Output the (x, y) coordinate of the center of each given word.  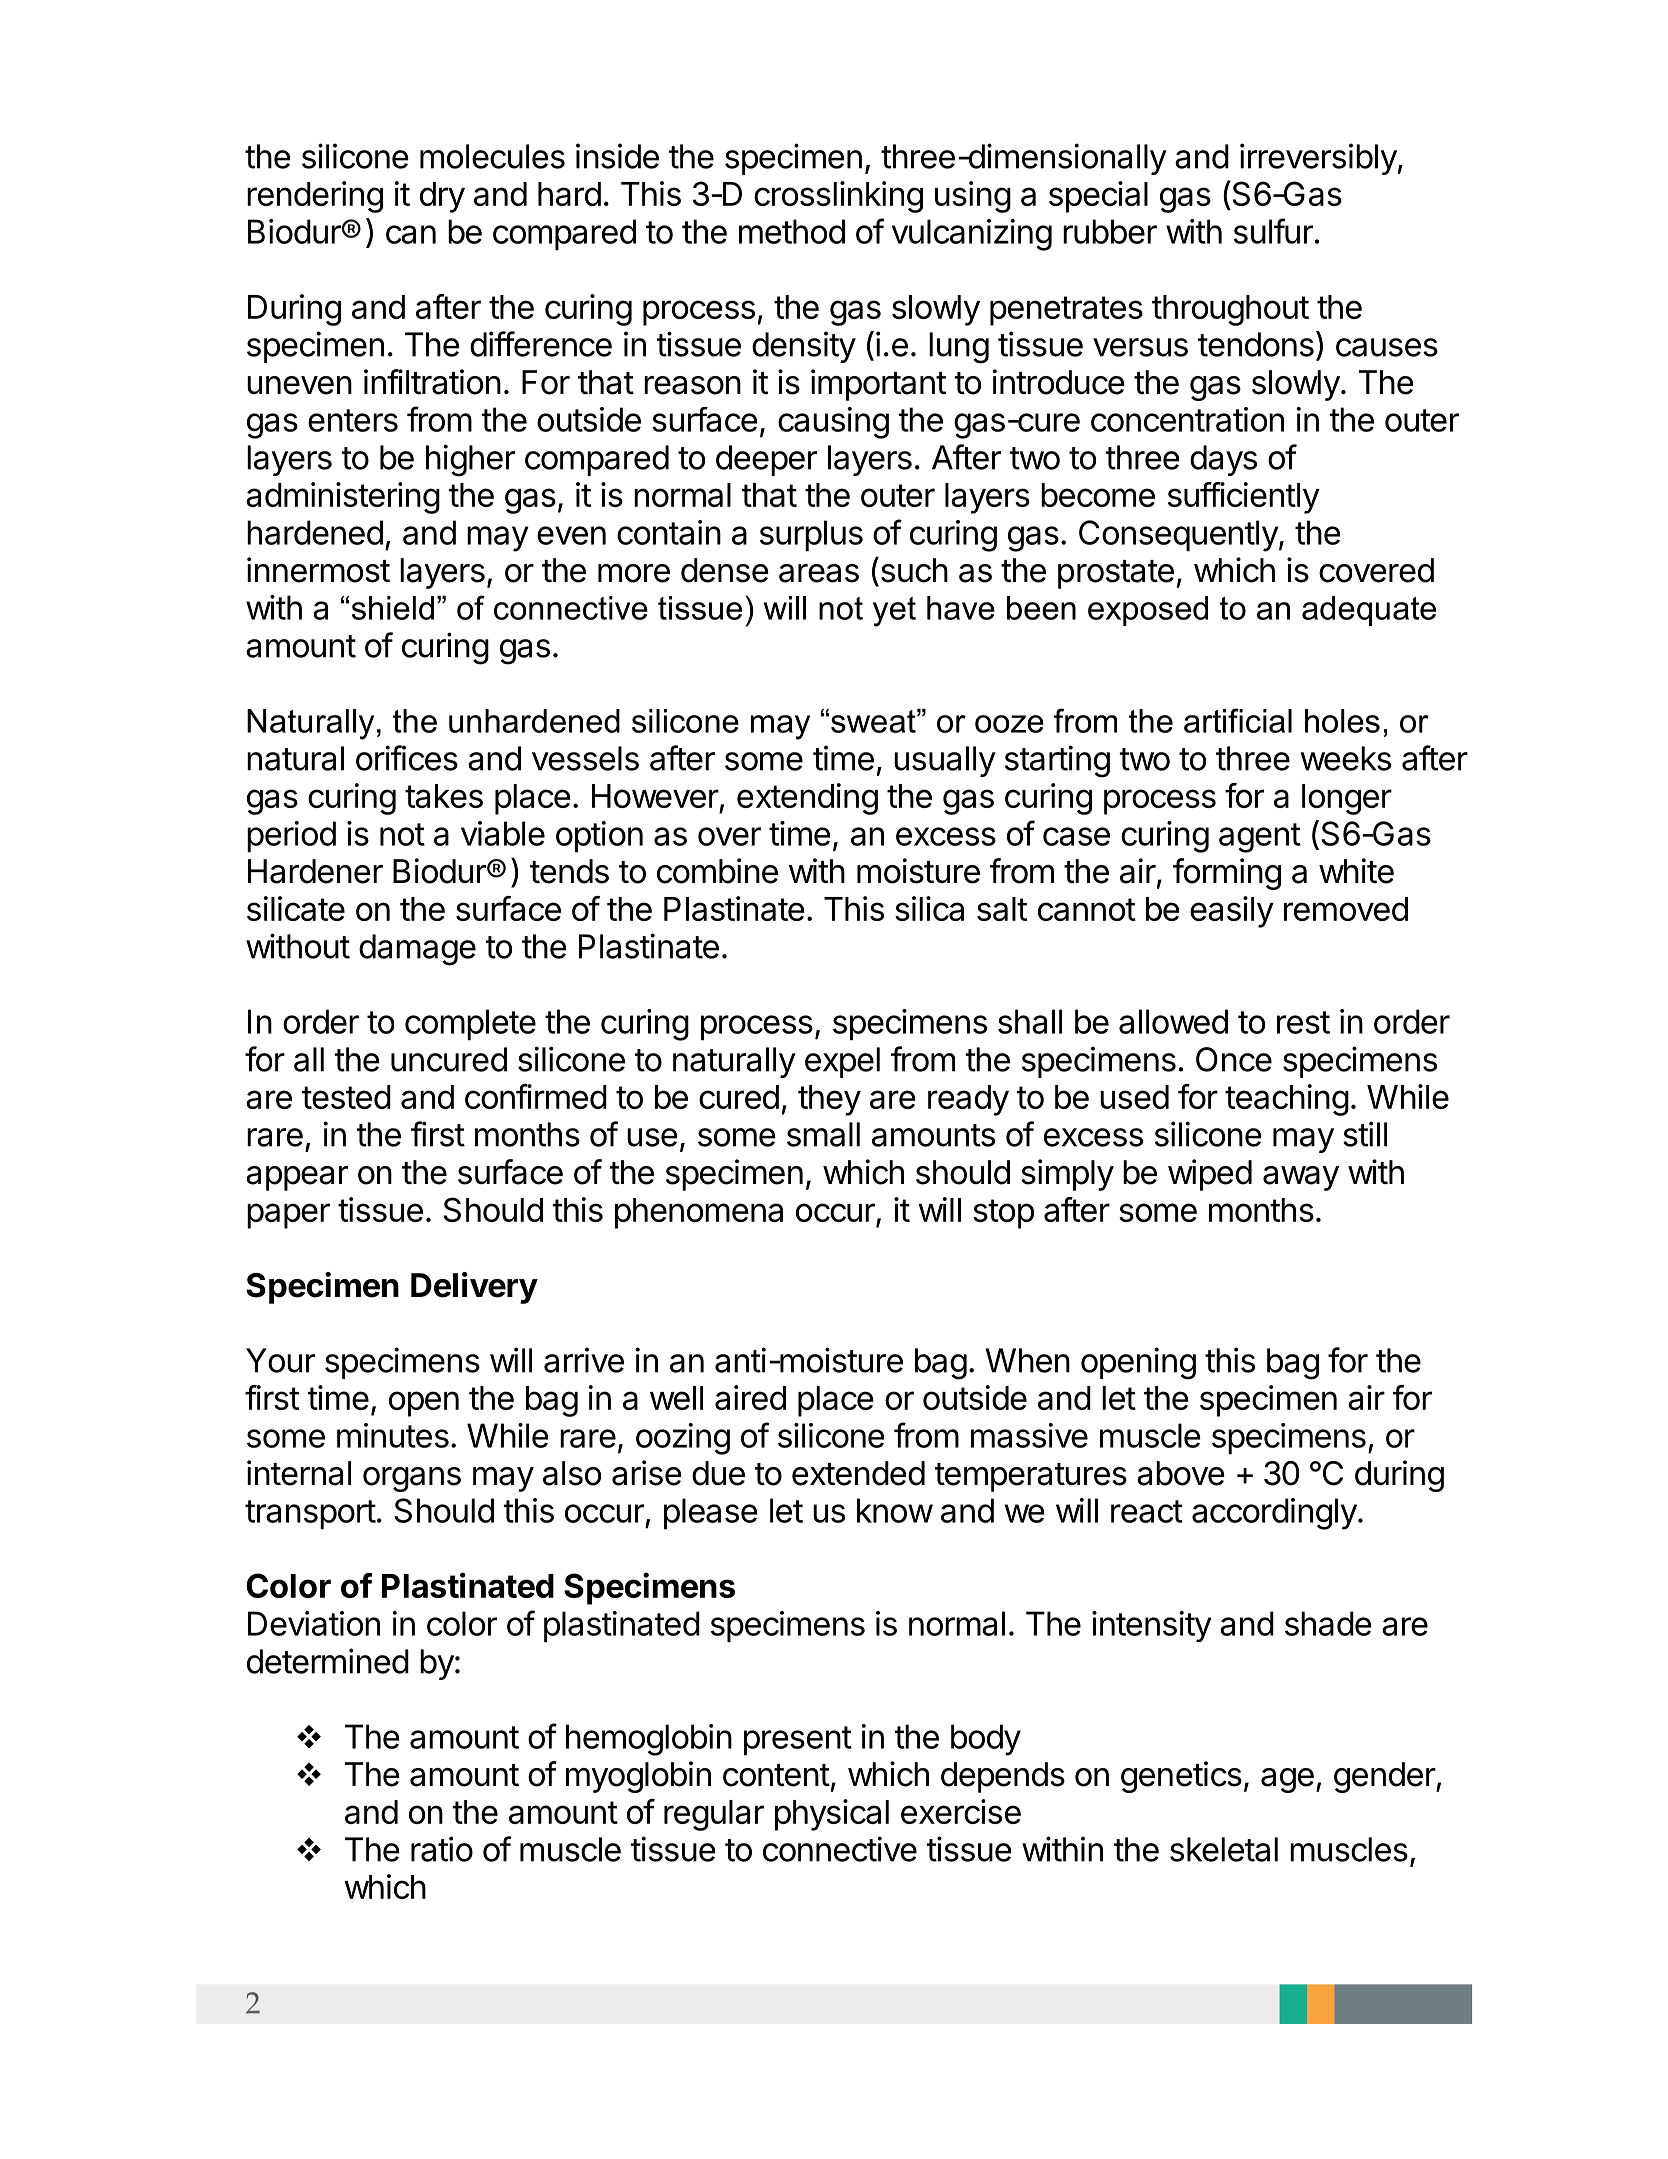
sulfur (1273, 231)
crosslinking (838, 197)
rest (1303, 1022)
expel (842, 1062)
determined (328, 1661)
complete (470, 1024)
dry (442, 197)
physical (832, 1815)
